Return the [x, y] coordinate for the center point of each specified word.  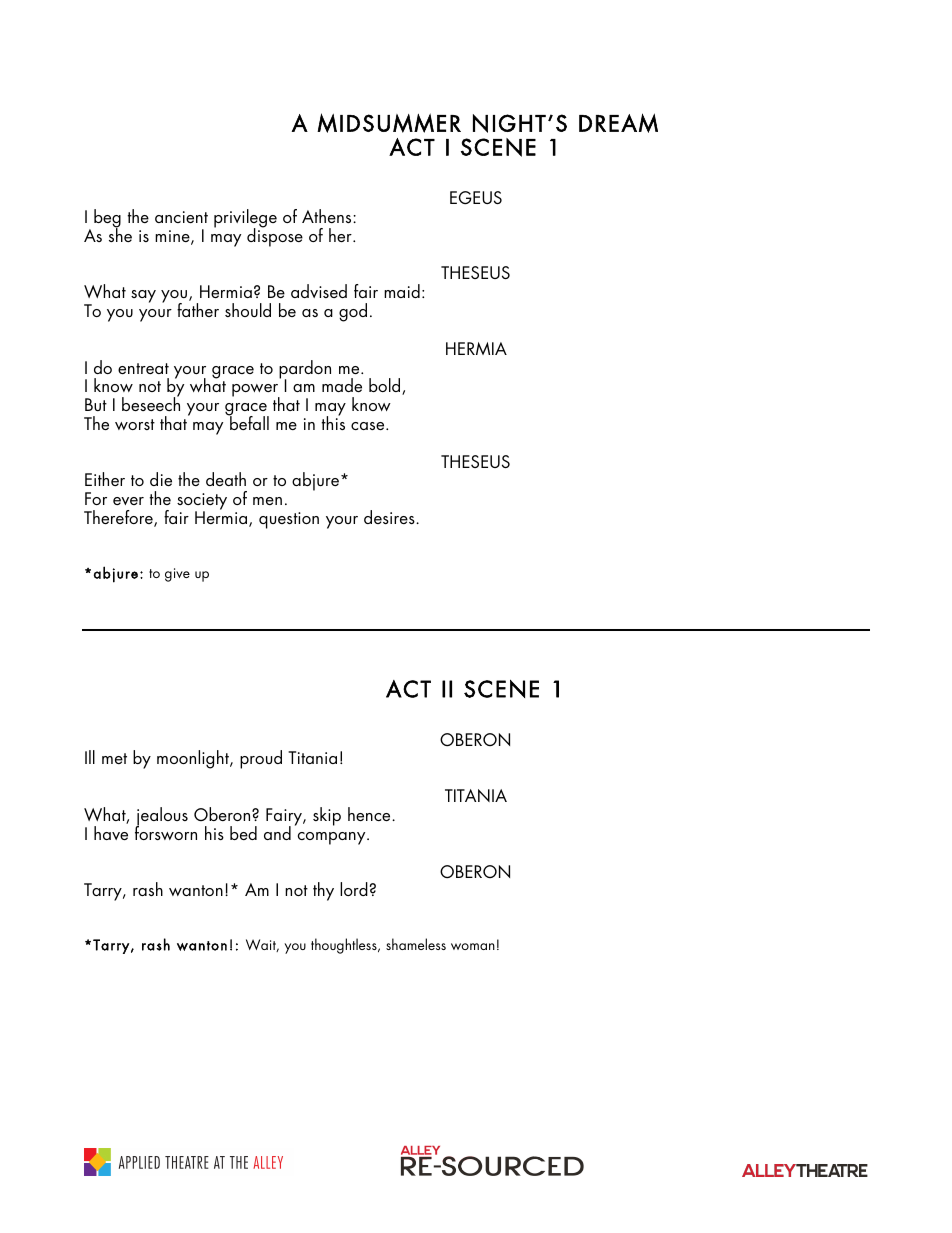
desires [390, 517]
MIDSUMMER [389, 123]
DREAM [618, 123]
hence [370, 814]
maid [402, 291]
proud [261, 759]
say [143, 296]
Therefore [119, 518]
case [369, 426]
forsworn [166, 832]
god [353, 312]
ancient [181, 217]
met [114, 758]
